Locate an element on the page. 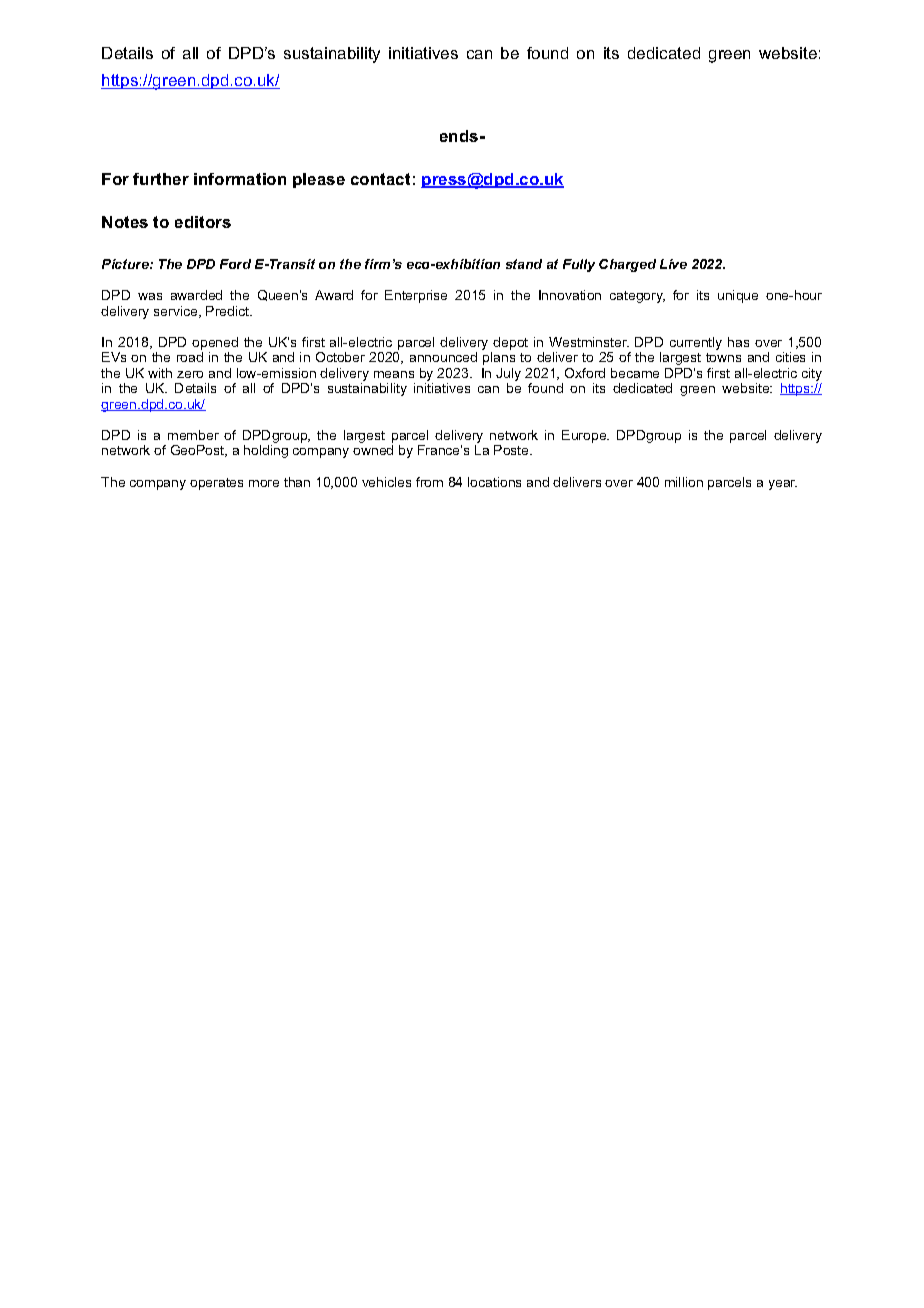 Image resolution: width=924 pixels, height=1308 pixels. contact is located at coordinates (380, 179).
